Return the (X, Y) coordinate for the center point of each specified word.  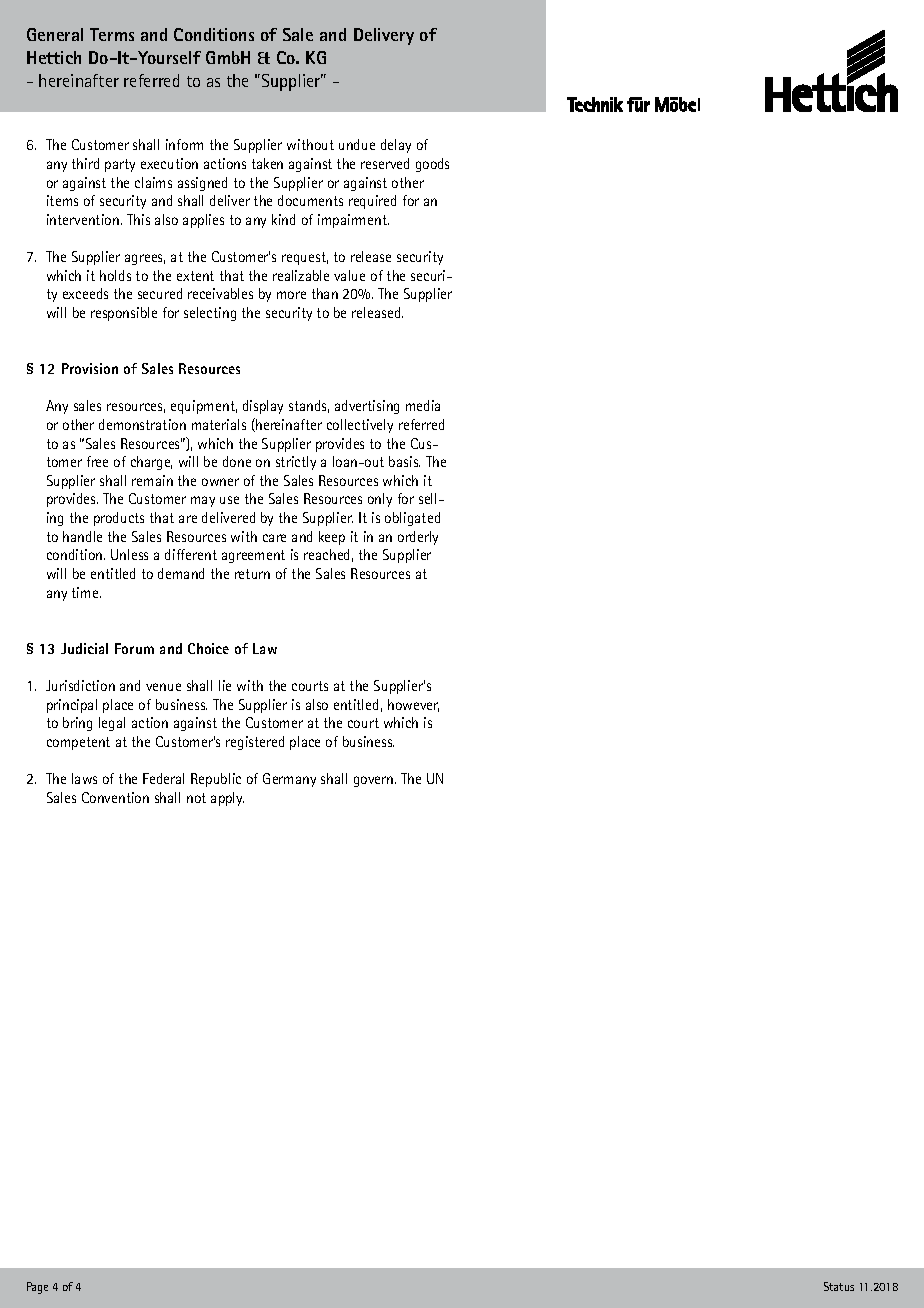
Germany (289, 780)
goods (432, 165)
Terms (112, 34)
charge (151, 463)
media (423, 405)
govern (373, 781)
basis (404, 461)
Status (839, 1286)
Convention (115, 797)
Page (37, 1288)
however (413, 705)
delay (396, 146)
